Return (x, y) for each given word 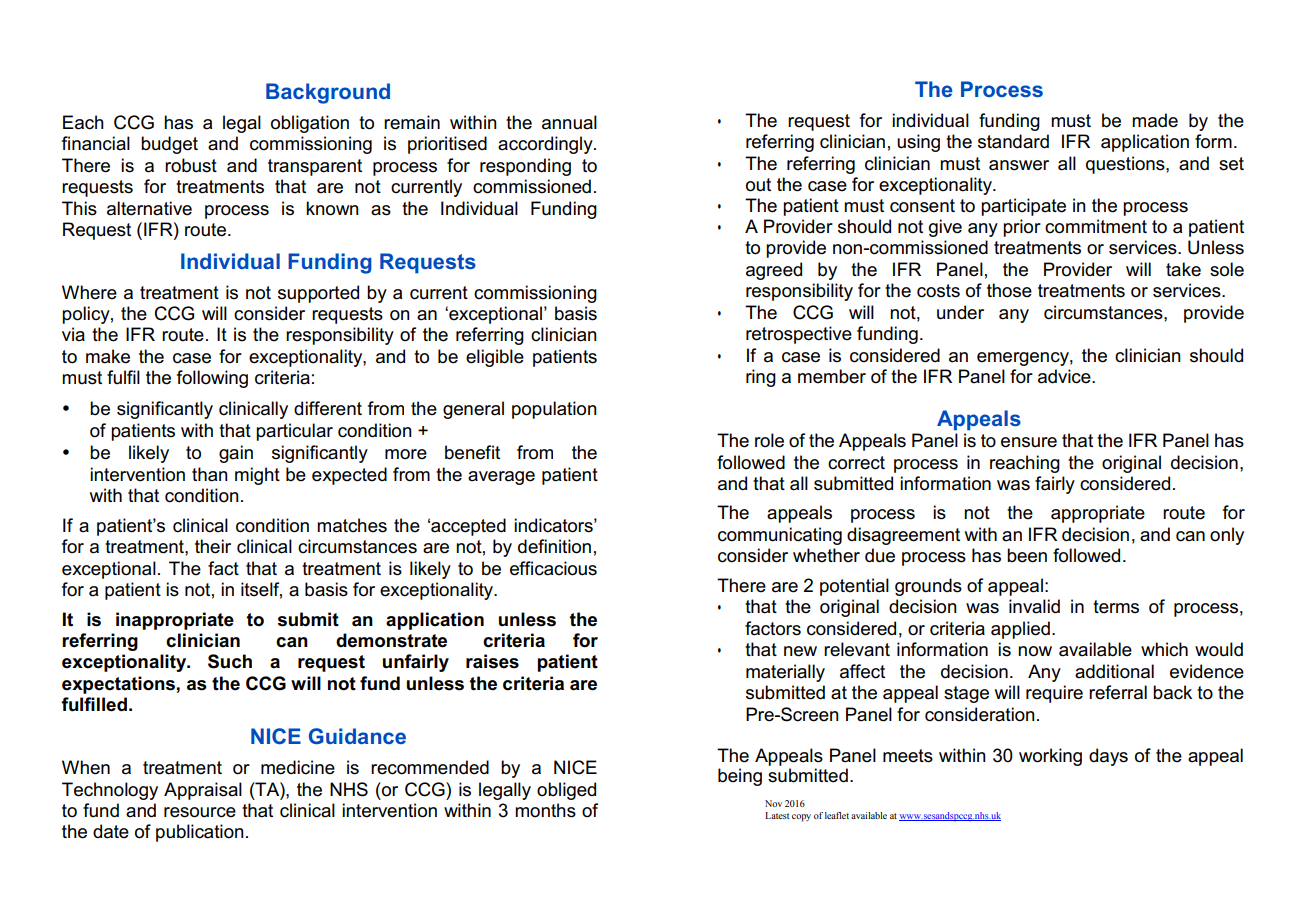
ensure (1029, 442)
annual (569, 122)
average (501, 478)
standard (1013, 141)
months (545, 810)
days (1108, 757)
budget (169, 145)
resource (200, 812)
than (210, 474)
